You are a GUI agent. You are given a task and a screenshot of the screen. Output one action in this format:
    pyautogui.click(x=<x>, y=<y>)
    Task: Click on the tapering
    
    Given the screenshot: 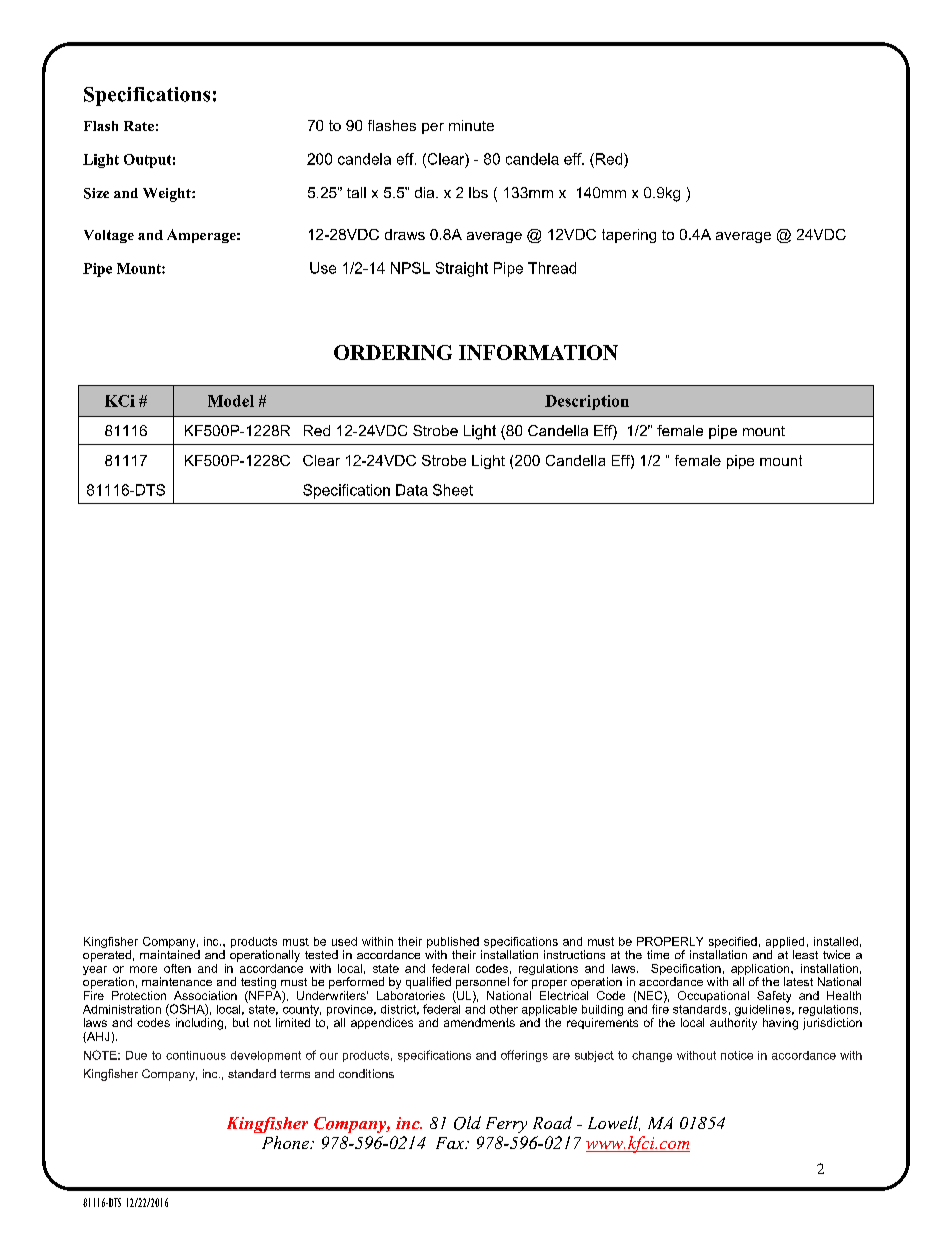 What is the action you would take?
    pyautogui.click(x=629, y=236)
